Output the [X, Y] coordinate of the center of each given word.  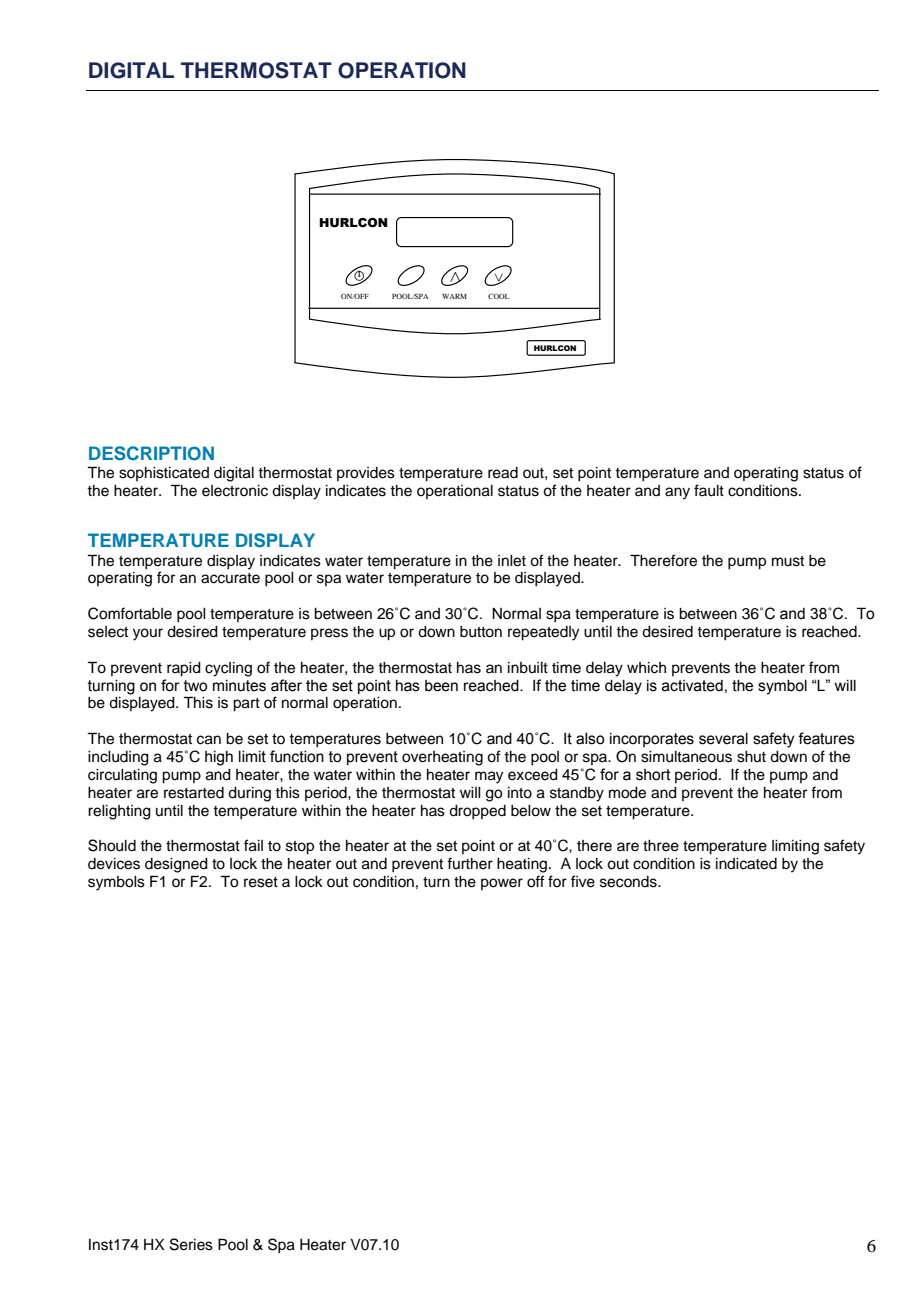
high [219, 758]
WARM [454, 296]
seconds [629, 882]
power [502, 884]
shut [751, 757]
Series [191, 1244]
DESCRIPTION [151, 453]
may [489, 777]
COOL [498, 296]
